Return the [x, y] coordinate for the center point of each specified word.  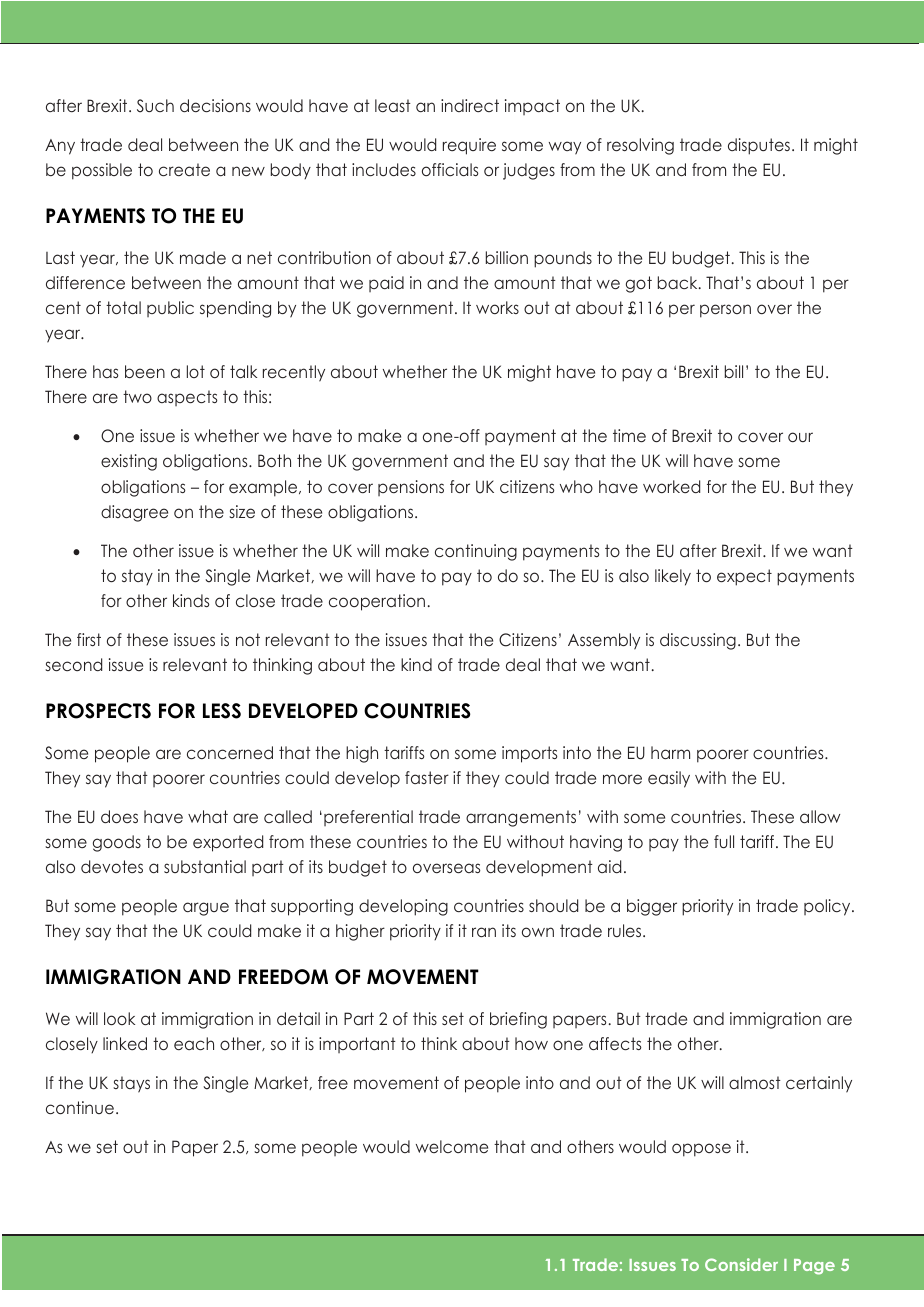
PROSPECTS [98, 711]
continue [80, 1107]
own [538, 932]
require [469, 146]
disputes [759, 146]
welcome [452, 1146]
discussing [698, 641]
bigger [652, 907]
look [119, 1018]
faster [427, 777]
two [137, 396]
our [800, 437]
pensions [411, 488]
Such [155, 106]
